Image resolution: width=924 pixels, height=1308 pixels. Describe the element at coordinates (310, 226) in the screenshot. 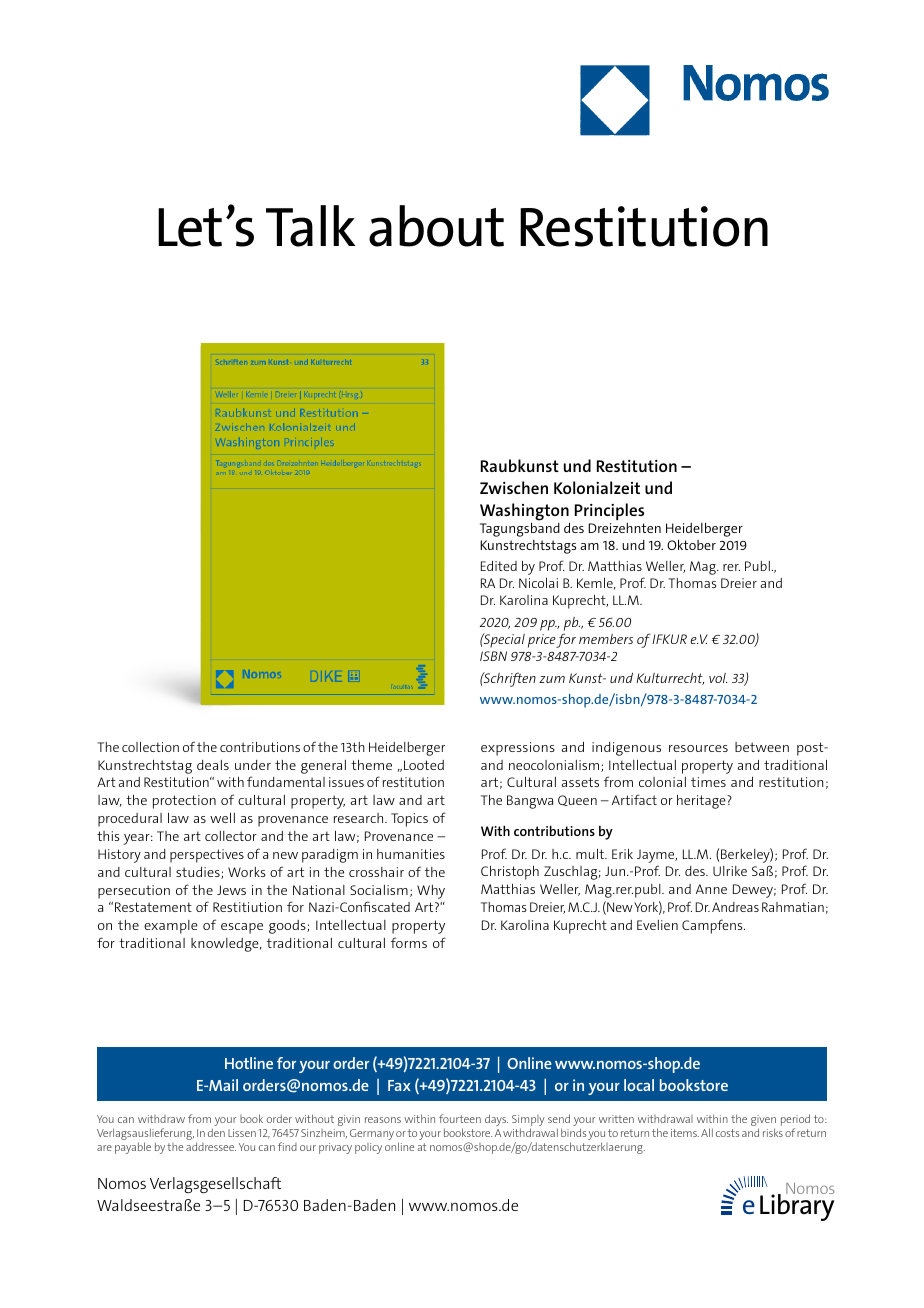

I see `Talk` at that location.
